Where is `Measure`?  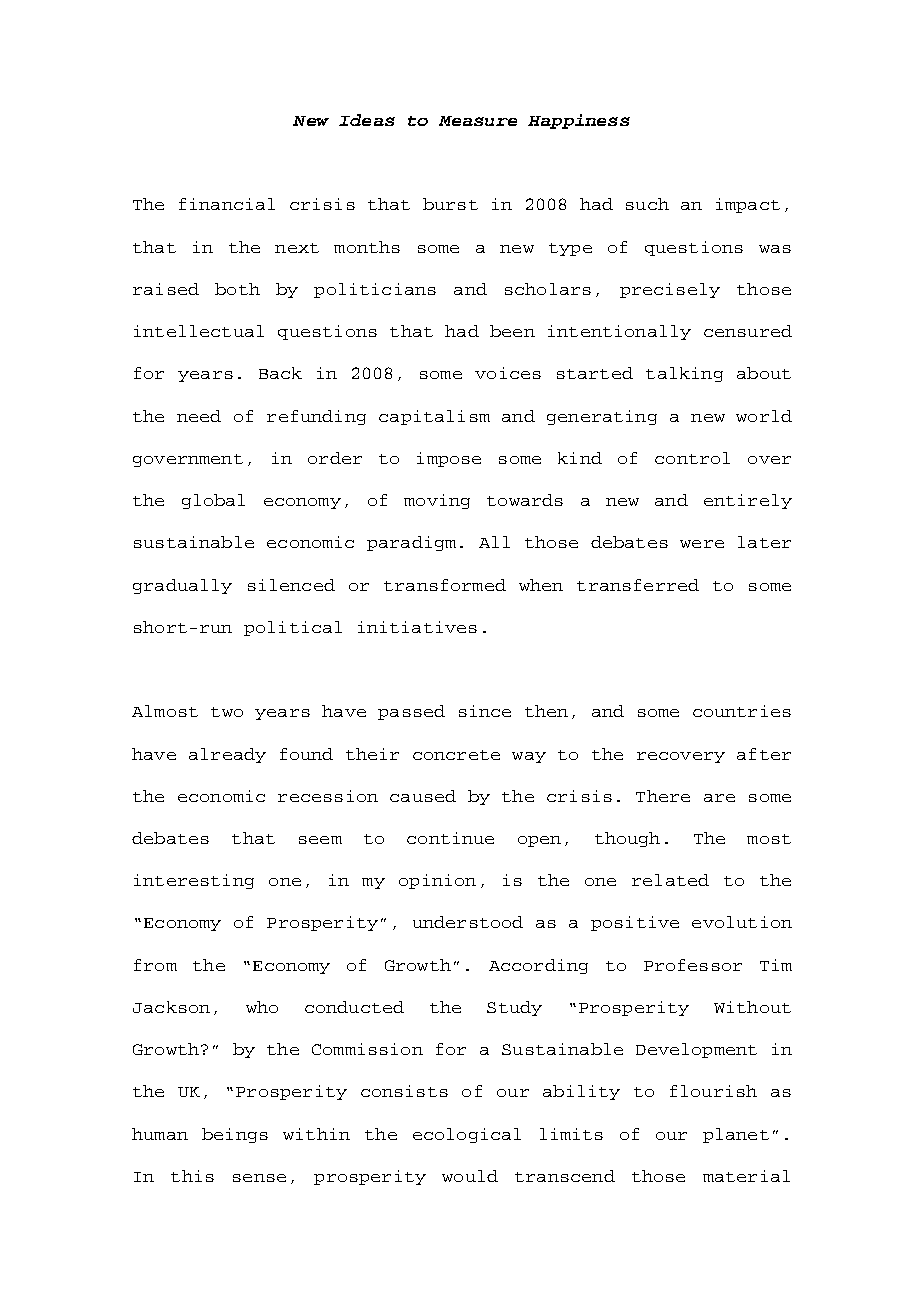 Measure is located at coordinates (478, 121).
